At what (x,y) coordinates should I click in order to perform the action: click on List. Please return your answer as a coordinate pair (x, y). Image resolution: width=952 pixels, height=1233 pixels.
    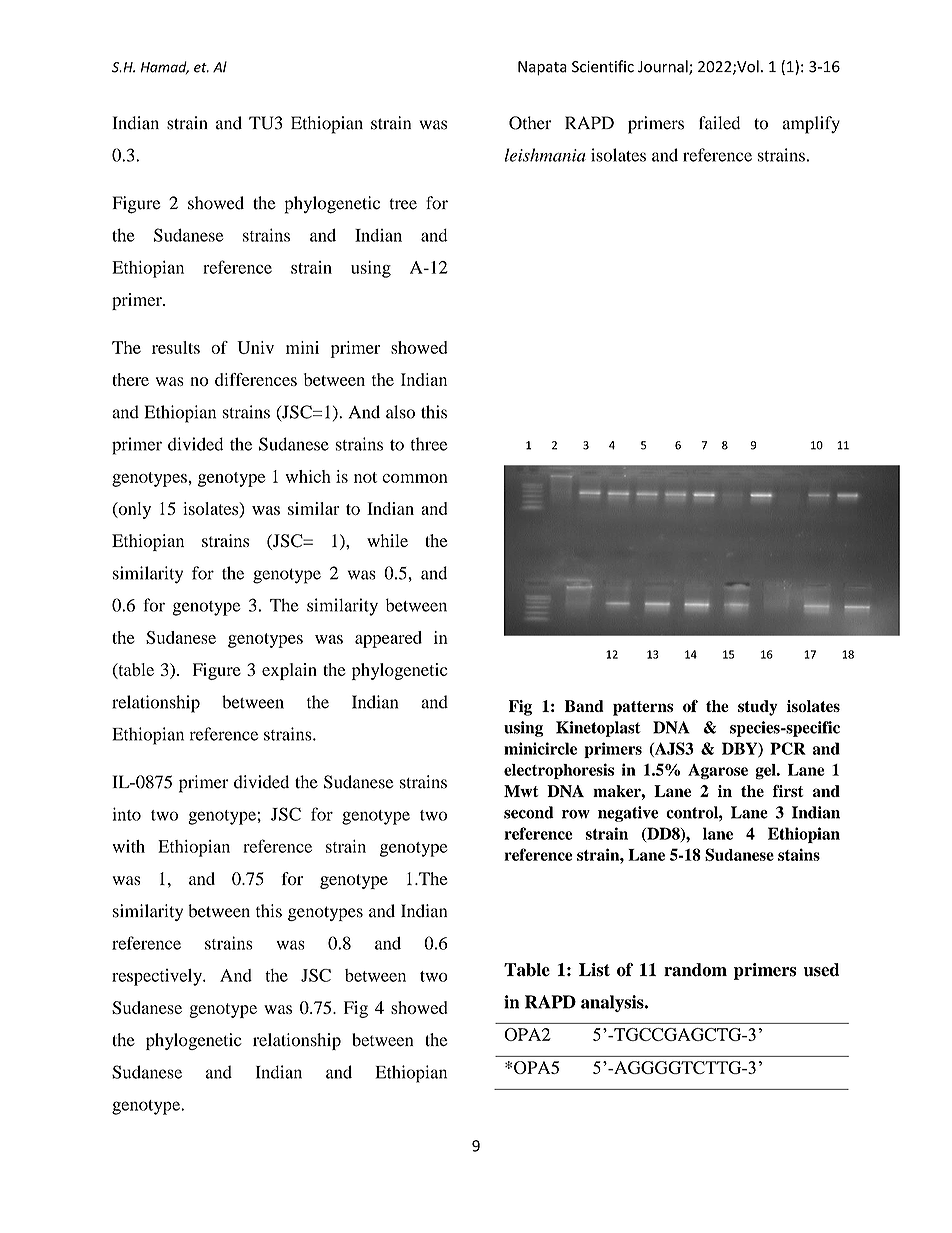
    Looking at the image, I should click on (594, 970).
